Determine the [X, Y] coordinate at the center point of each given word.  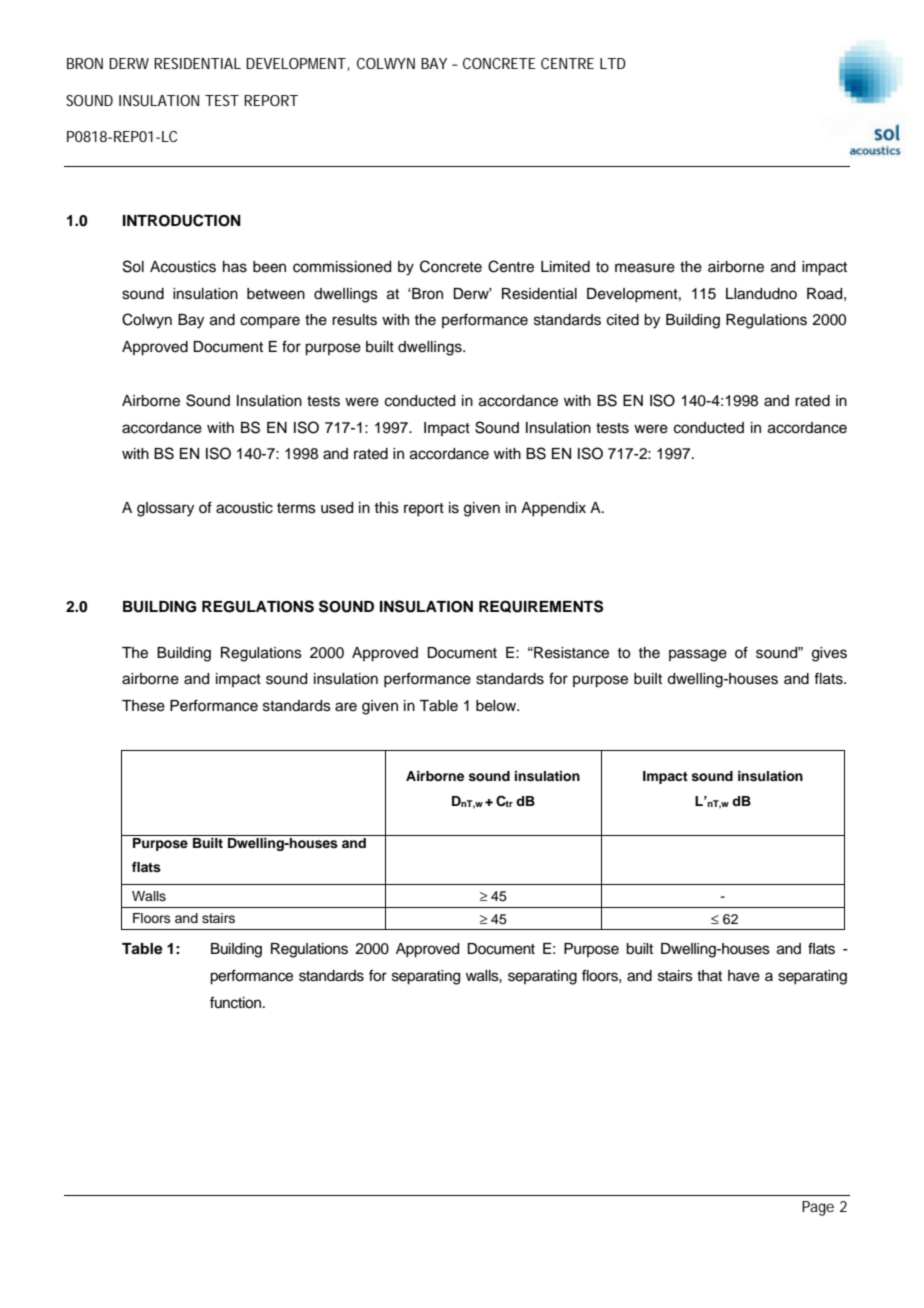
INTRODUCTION [182, 220]
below [497, 706]
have [744, 976]
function [237, 1002]
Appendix [553, 509]
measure [645, 268]
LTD [613, 63]
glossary [165, 509]
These [143, 706]
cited [623, 320]
